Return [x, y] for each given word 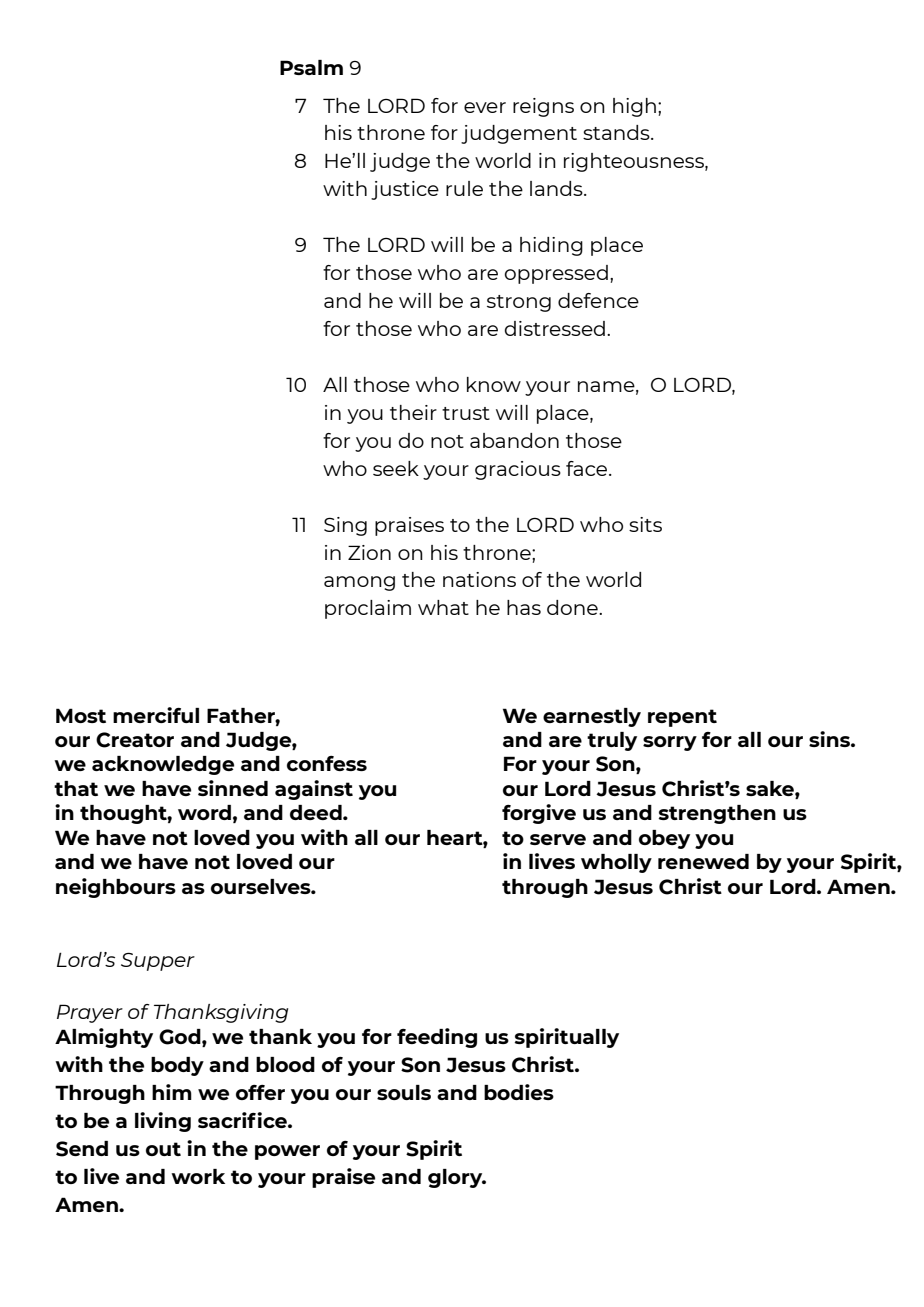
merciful [156, 715]
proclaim [368, 609]
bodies [519, 1092]
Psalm [311, 67]
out [163, 1149]
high [634, 107]
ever [485, 107]
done [573, 607]
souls [404, 1092]
